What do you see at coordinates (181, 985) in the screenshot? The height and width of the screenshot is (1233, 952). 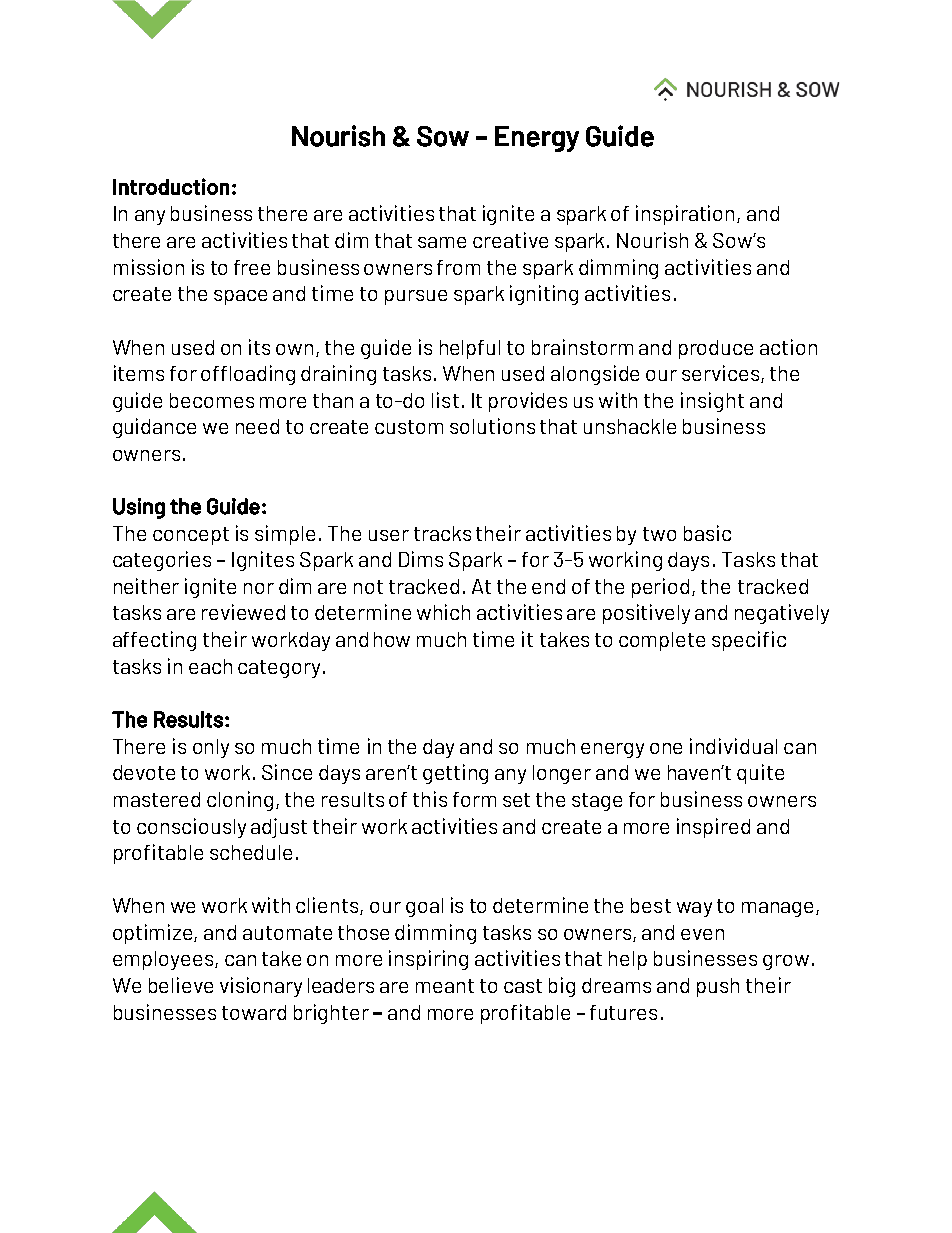 I see `believe` at bounding box center [181, 985].
